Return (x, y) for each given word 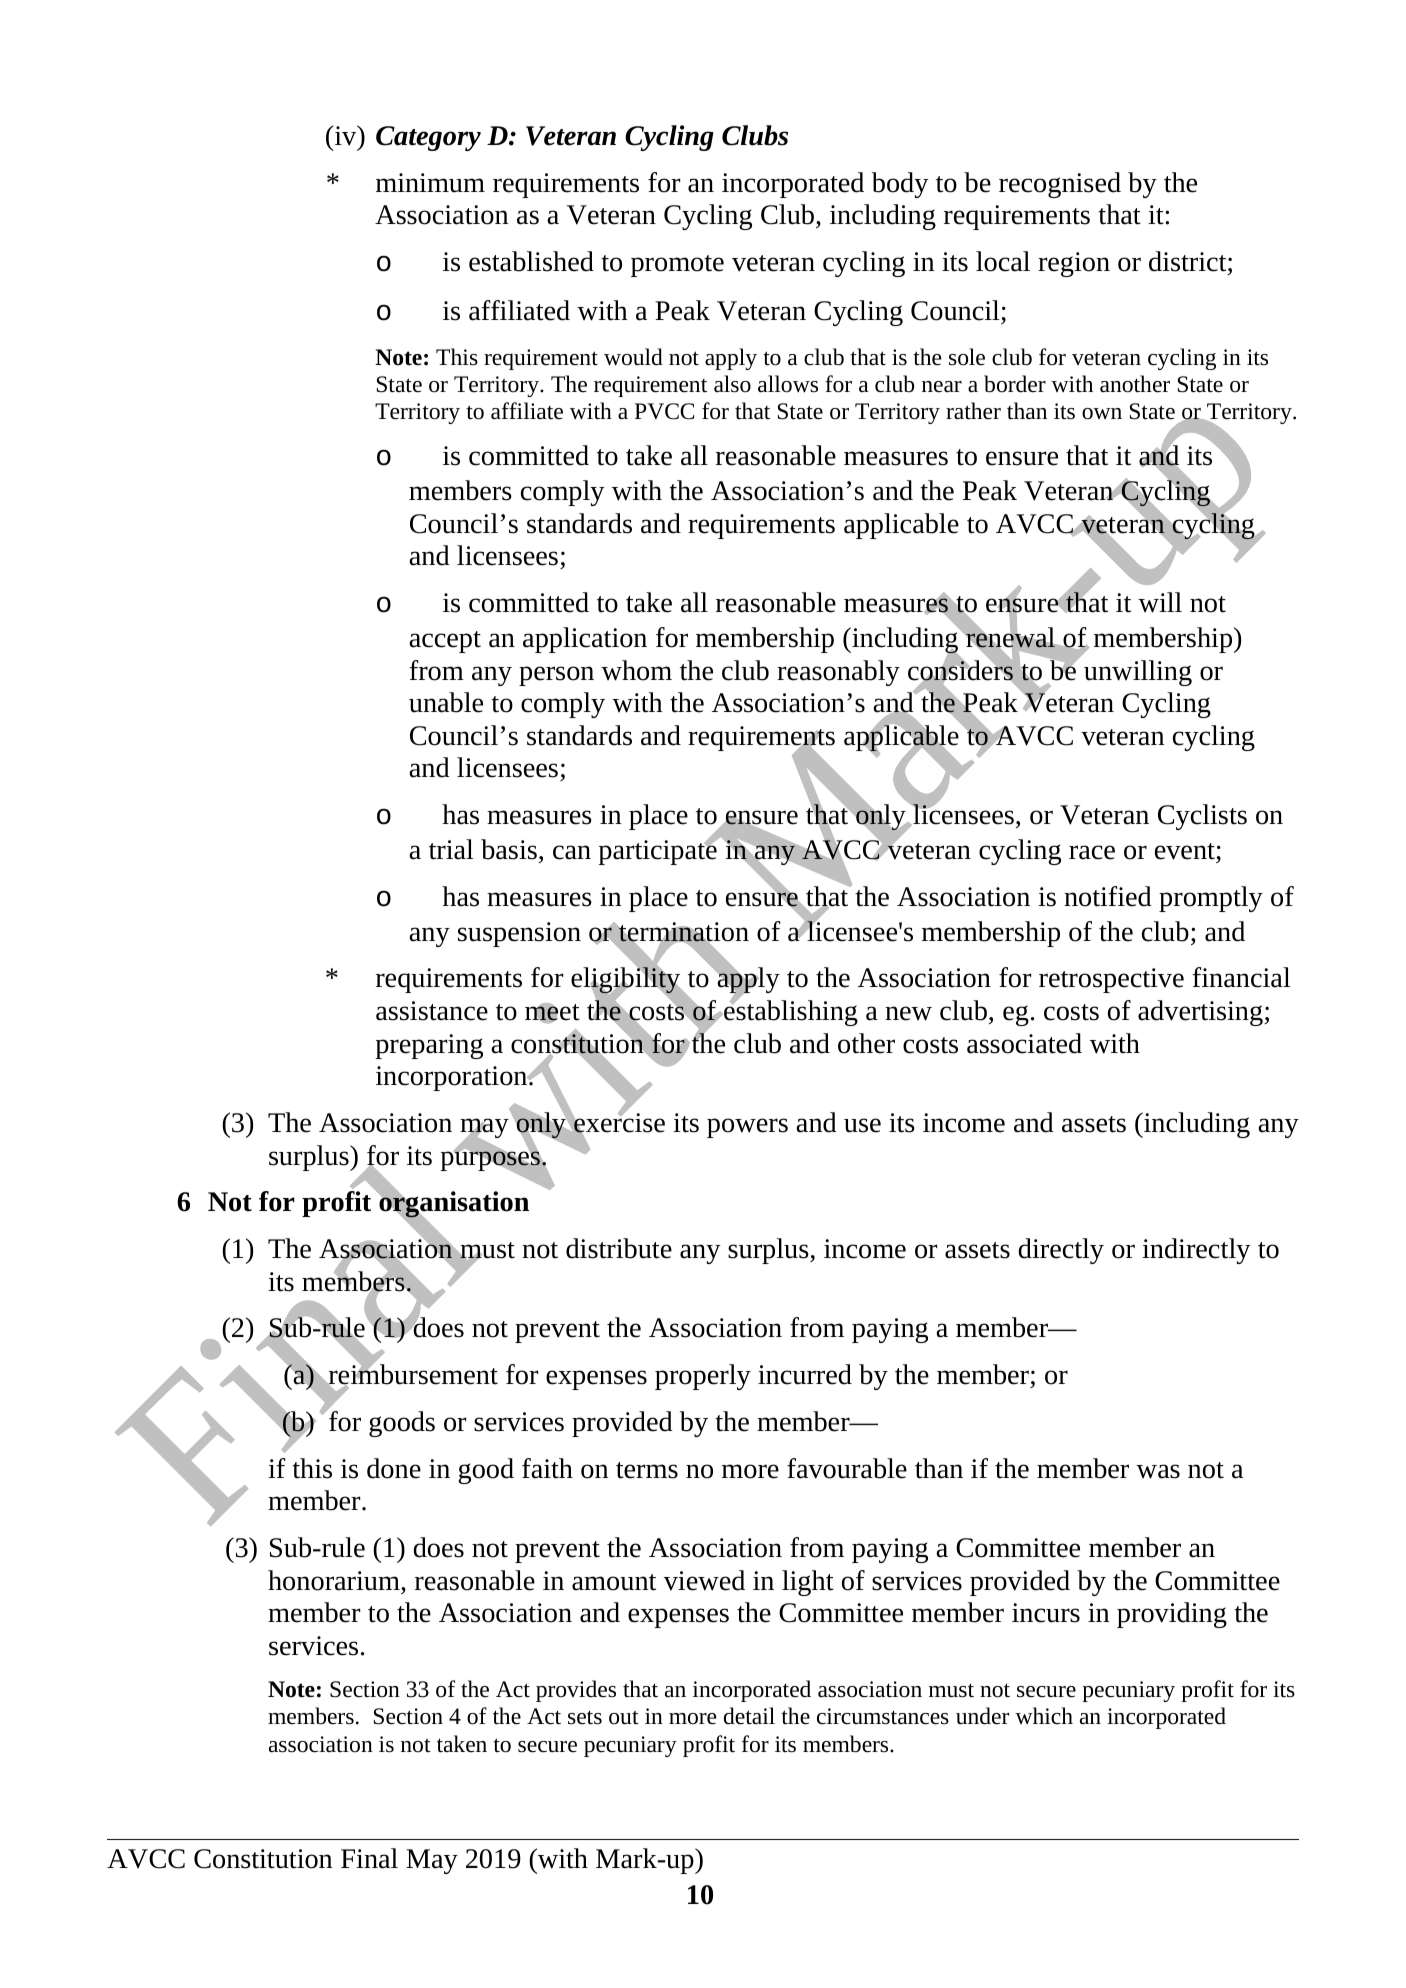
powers (747, 1128)
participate (658, 851)
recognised (1060, 185)
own (1102, 414)
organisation (453, 1205)
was (1158, 1471)
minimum (430, 183)
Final (369, 1858)
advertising (1201, 1013)
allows (788, 384)
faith (547, 1468)
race (1092, 852)
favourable (847, 1468)
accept (445, 642)
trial (451, 849)
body (900, 185)
